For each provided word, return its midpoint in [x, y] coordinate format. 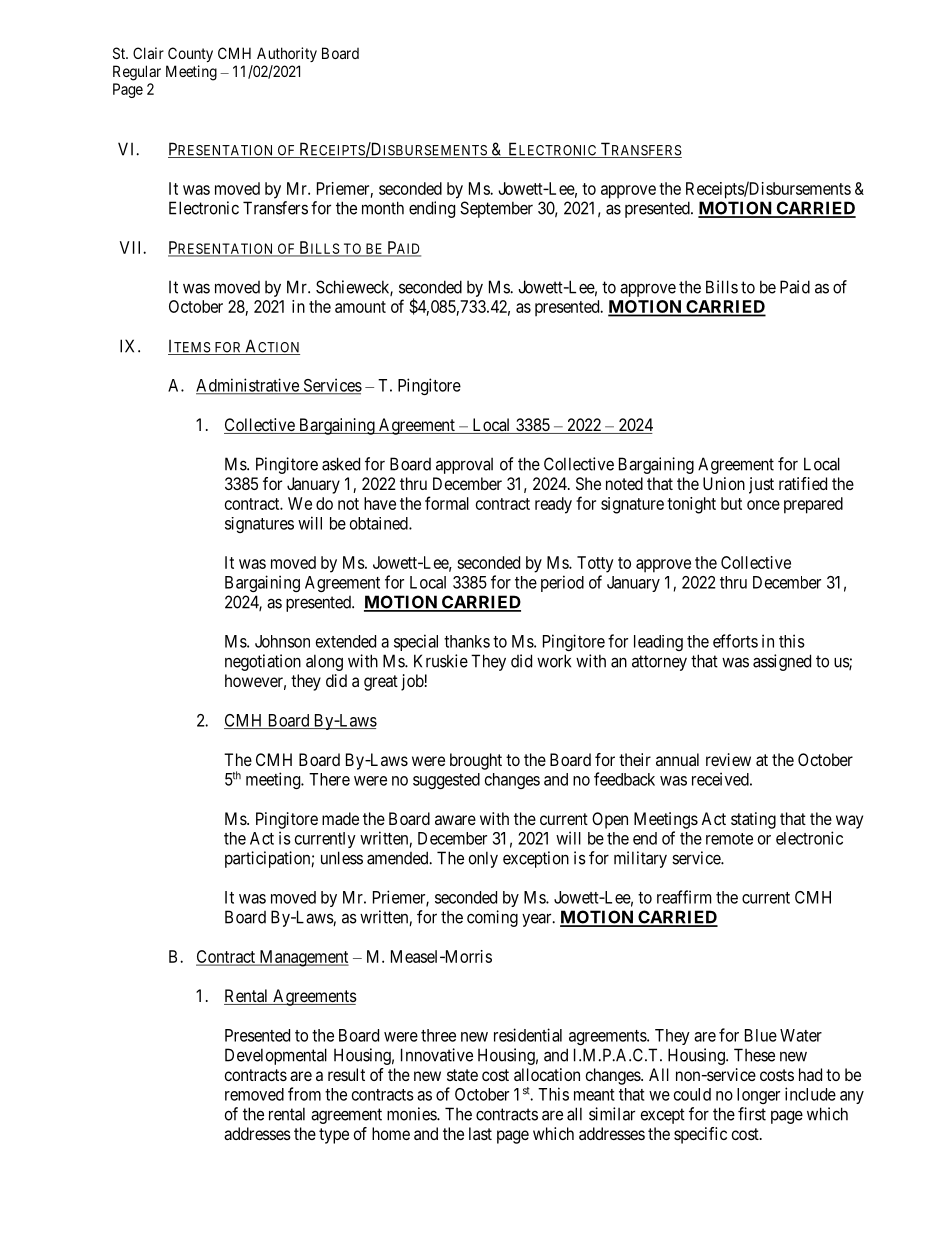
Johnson [282, 641]
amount [360, 307]
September [496, 209]
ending [432, 209]
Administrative [248, 386]
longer [758, 1096]
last [480, 1133]
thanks [467, 641]
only [483, 859]
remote [729, 839]
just [761, 485]
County [190, 54]
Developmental [276, 1056]
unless [342, 858]
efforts [735, 641]
